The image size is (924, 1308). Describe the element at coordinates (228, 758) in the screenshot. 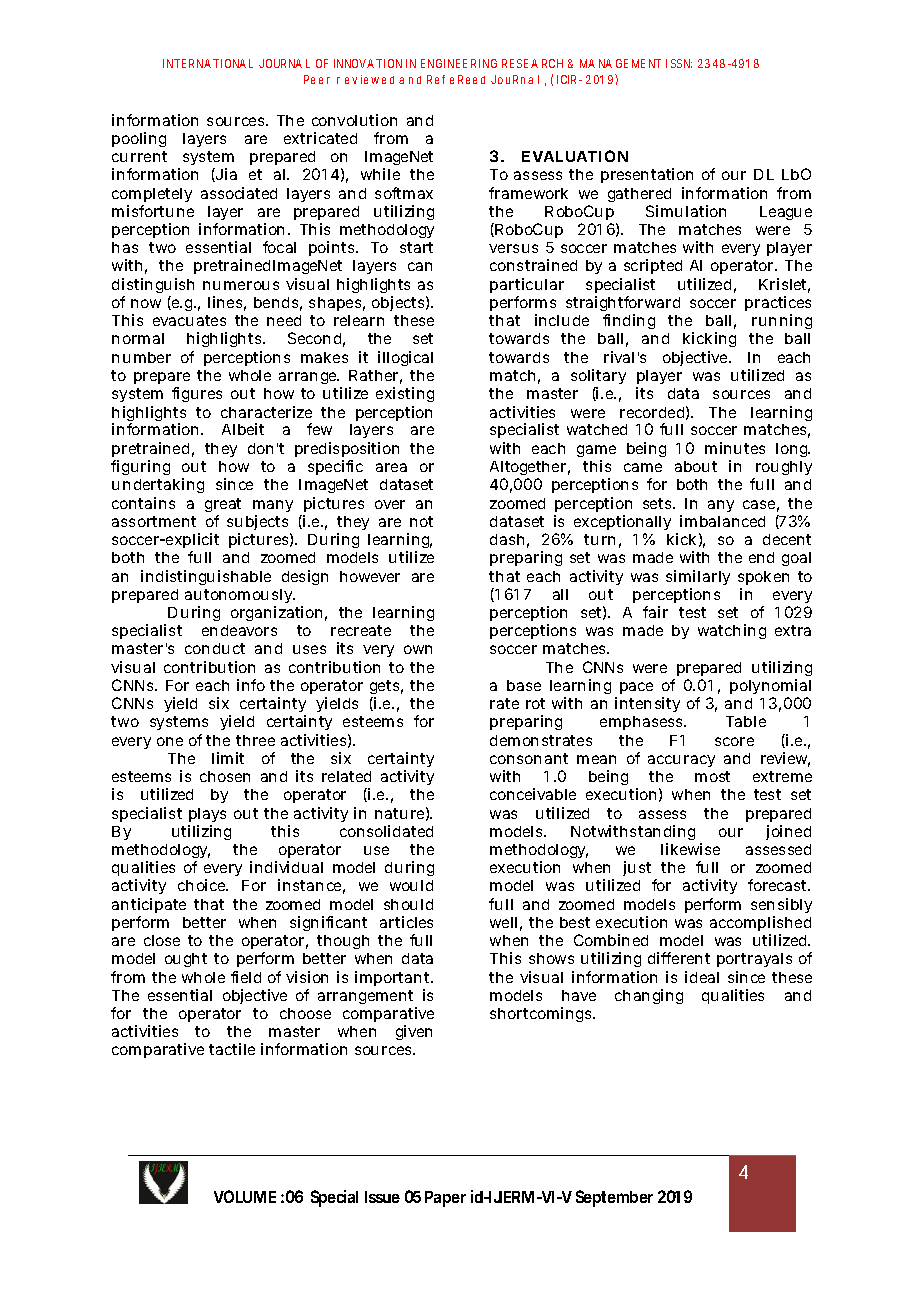

I see `limit` at that location.
